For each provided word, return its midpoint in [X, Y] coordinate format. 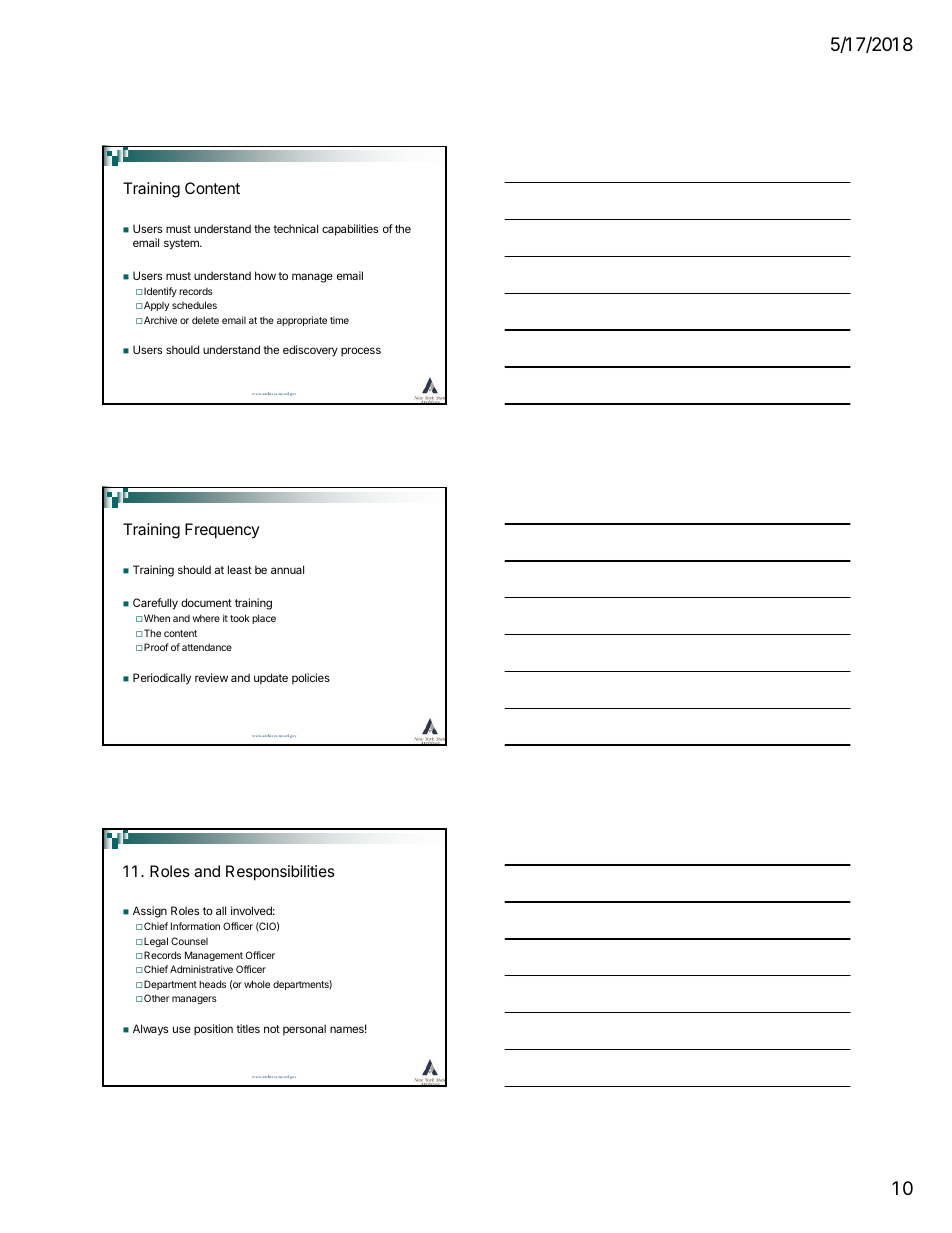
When [157, 618]
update [271, 679]
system [182, 244]
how [265, 275]
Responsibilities [280, 873]
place [264, 619]
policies [311, 679]
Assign [150, 912]
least [240, 569]
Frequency [222, 531]
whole [257, 984]
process [361, 352]
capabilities [350, 230]
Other [156, 998]
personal [304, 1030]
